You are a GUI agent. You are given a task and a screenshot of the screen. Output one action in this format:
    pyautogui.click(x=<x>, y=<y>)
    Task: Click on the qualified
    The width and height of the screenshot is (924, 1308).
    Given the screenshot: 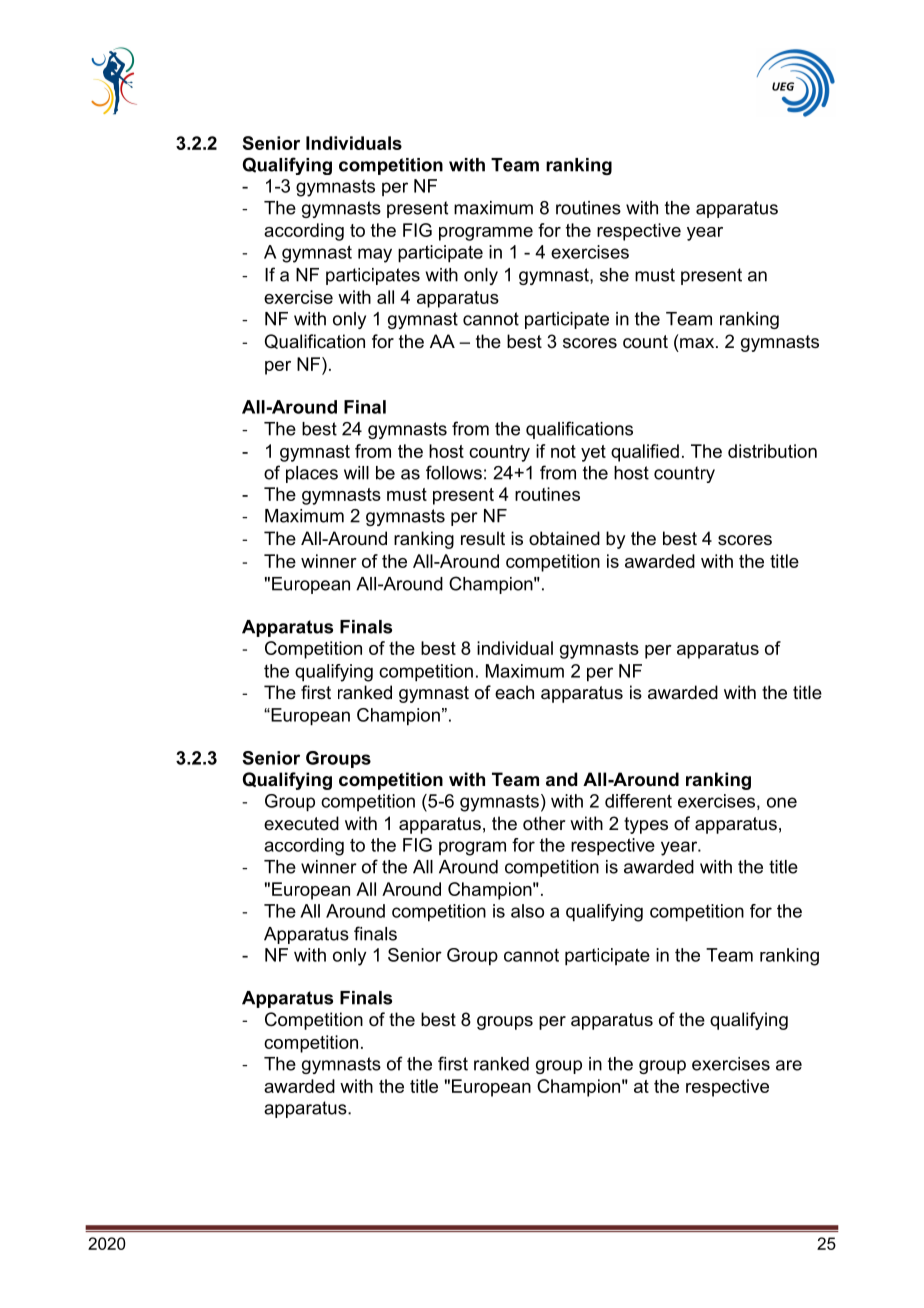 What is the action you would take?
    pyautogui.click(x=645, y=453)
